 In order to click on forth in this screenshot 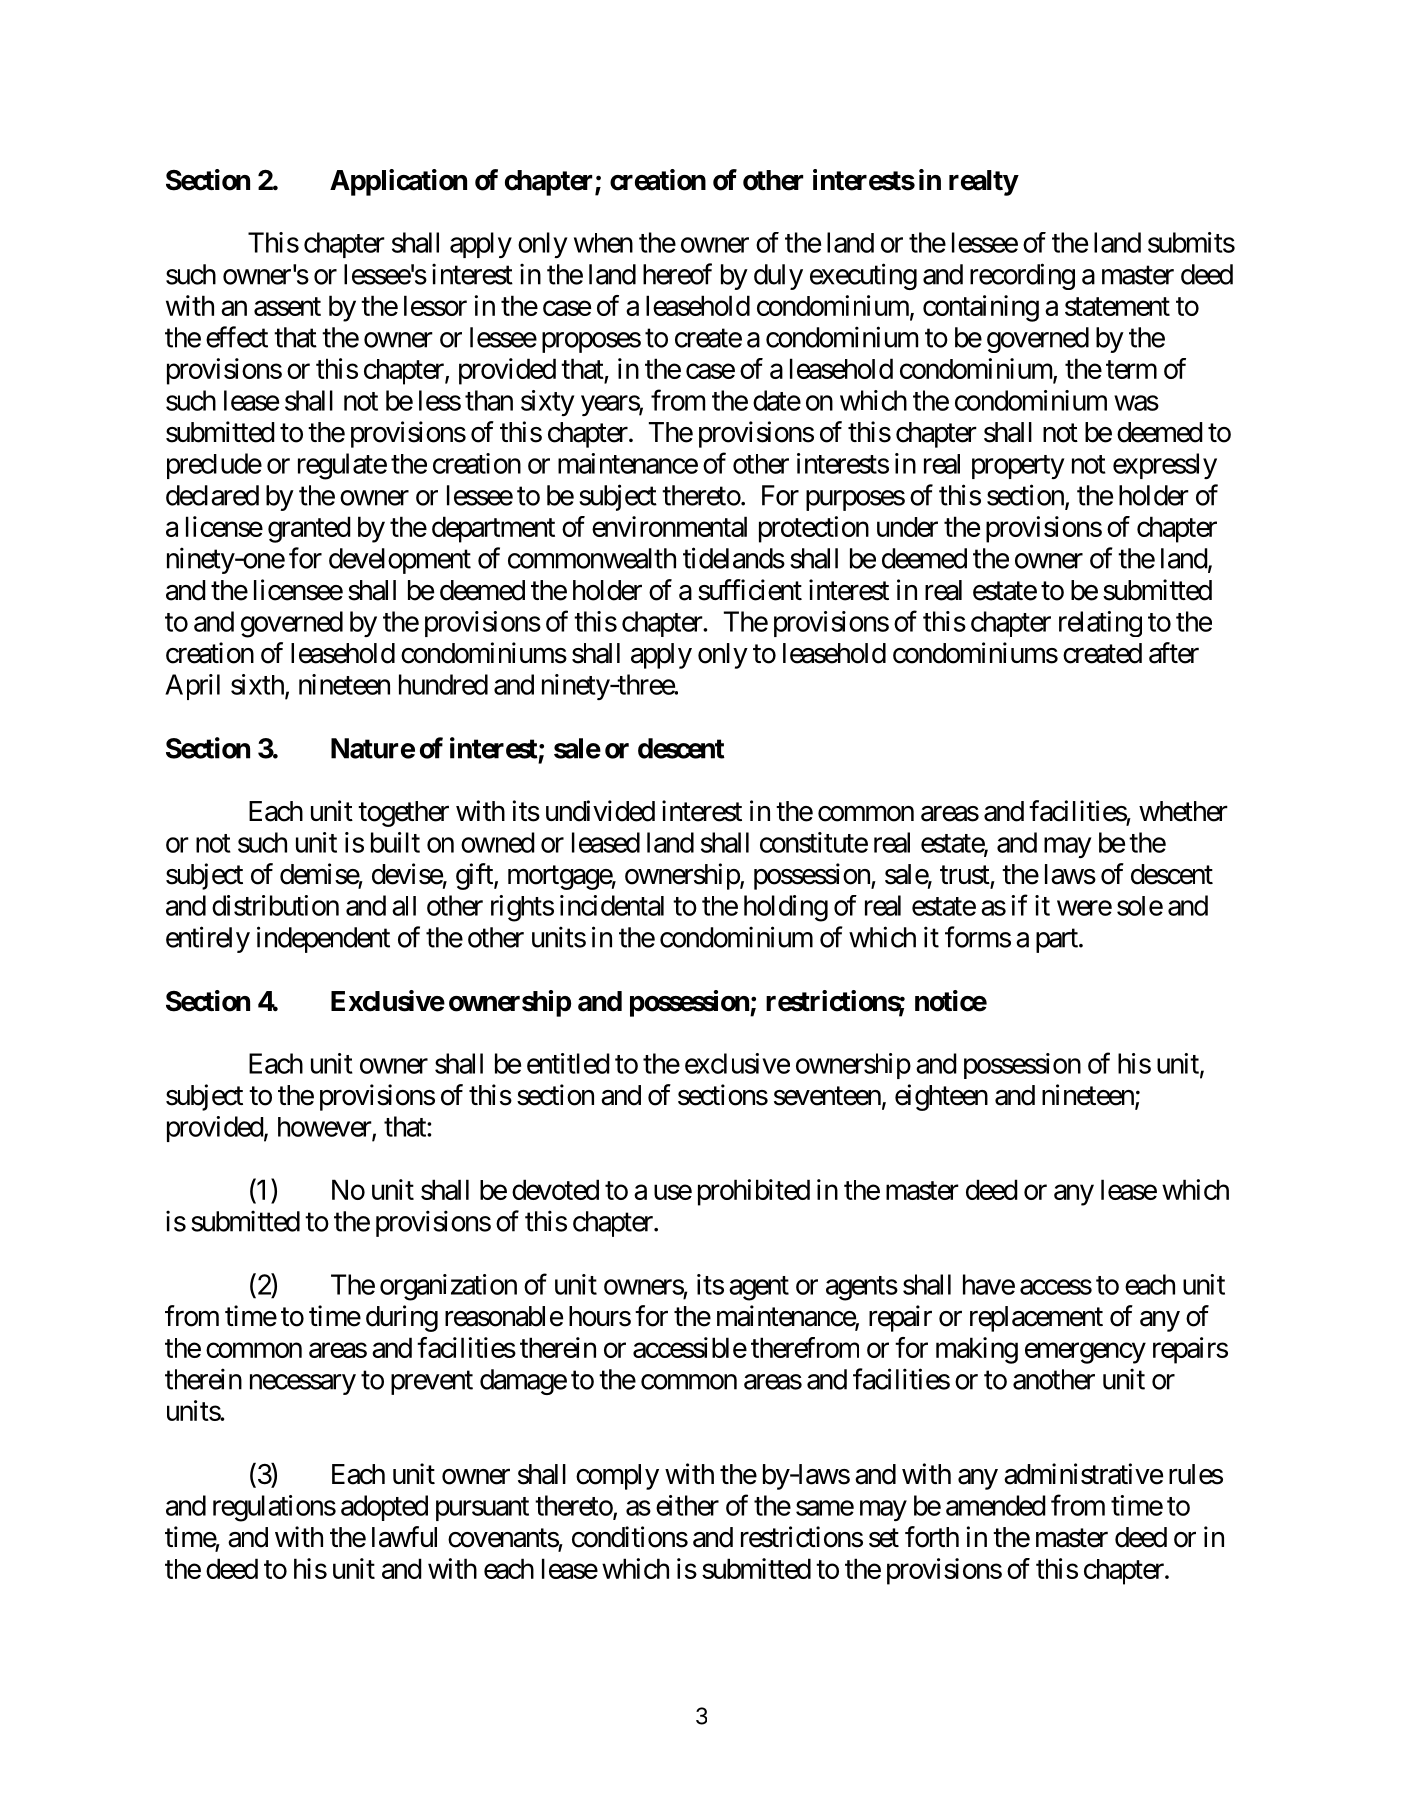, I will do `click(932, 1537)`.
